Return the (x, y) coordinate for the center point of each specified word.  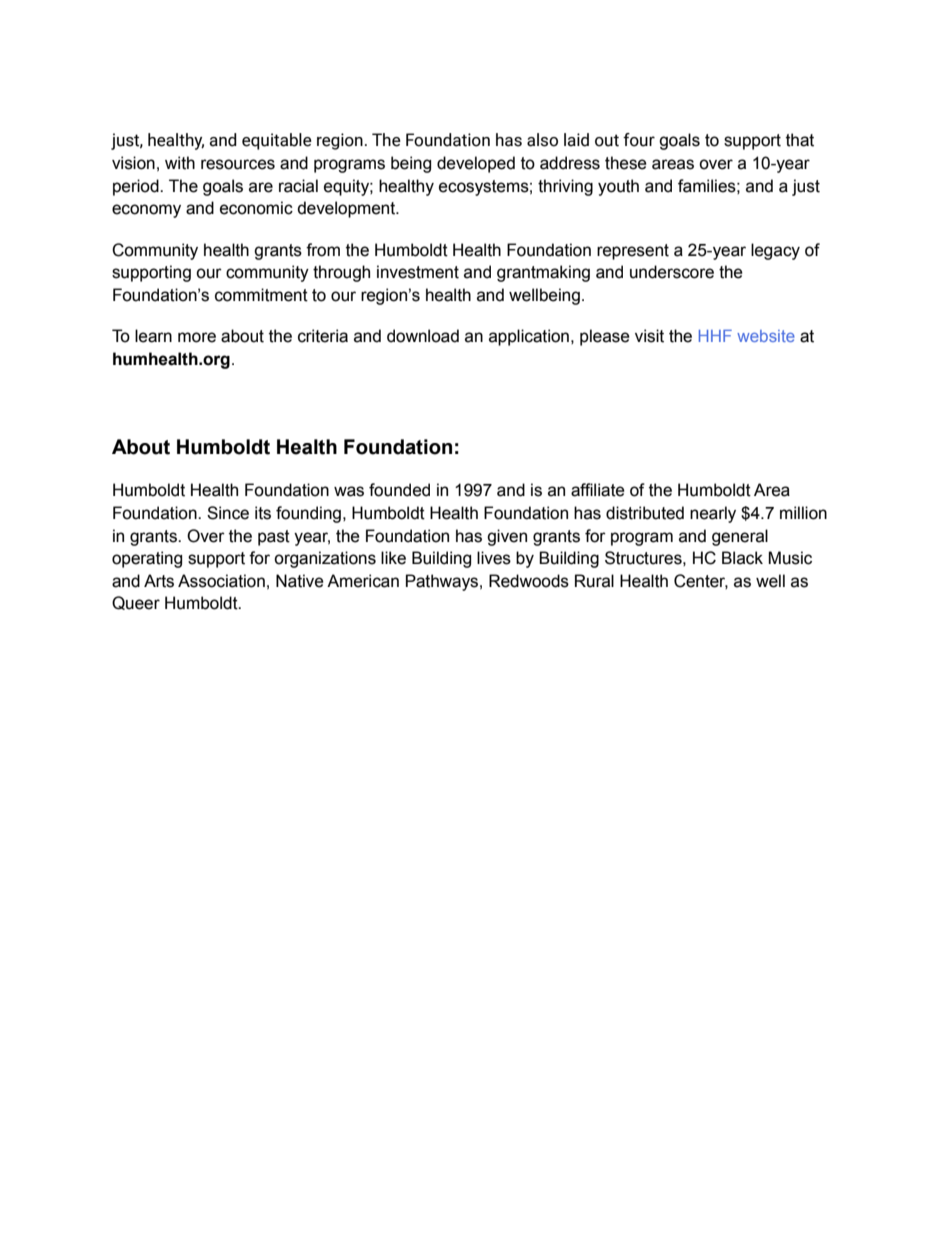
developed (476, 164)
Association (221, 581)
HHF (715, 336)
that (800, 140)
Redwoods (529, 581)
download (423, 336)
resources (238, 164)
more (197, 337)
